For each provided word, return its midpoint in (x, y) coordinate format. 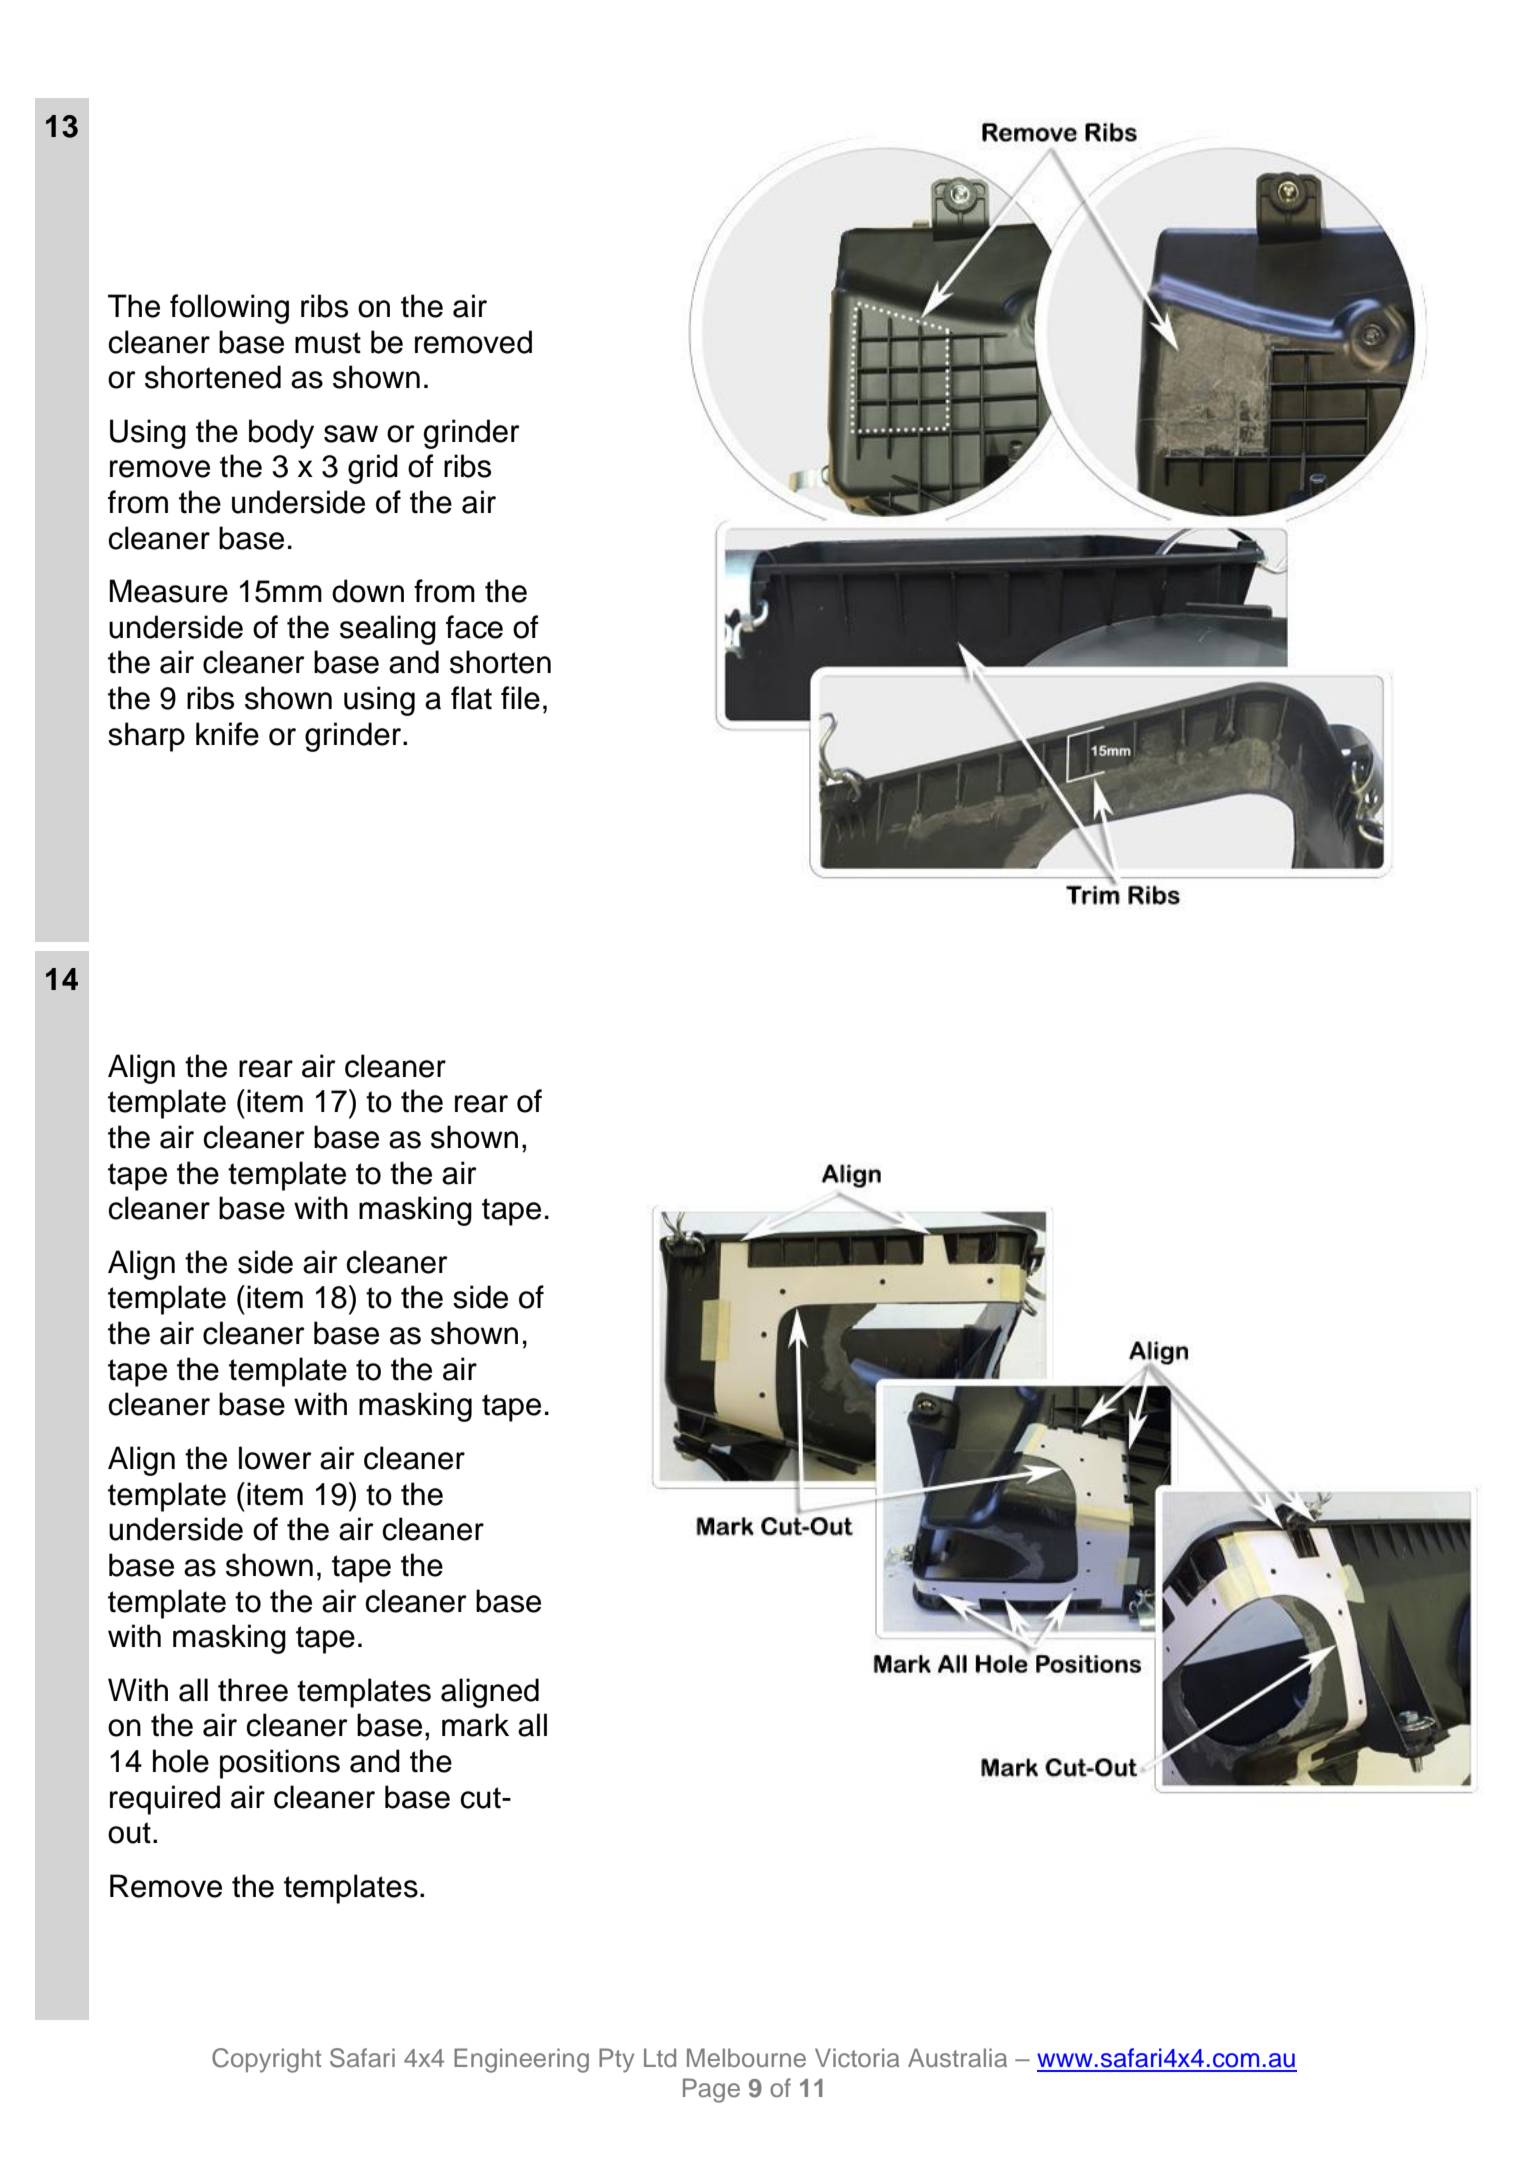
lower (275, 1458)
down (368, 591)
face (474, 627)
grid (373, 469)
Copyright (266, 2060)
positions (280, 1764)
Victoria (857, 2058)
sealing (388, 630)
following (229, 309)
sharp (146, 737)
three (253, 1690)
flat (471, 698)
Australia (957, 2058)
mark (475, 1725)
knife (227, 734)
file (520, 698)
